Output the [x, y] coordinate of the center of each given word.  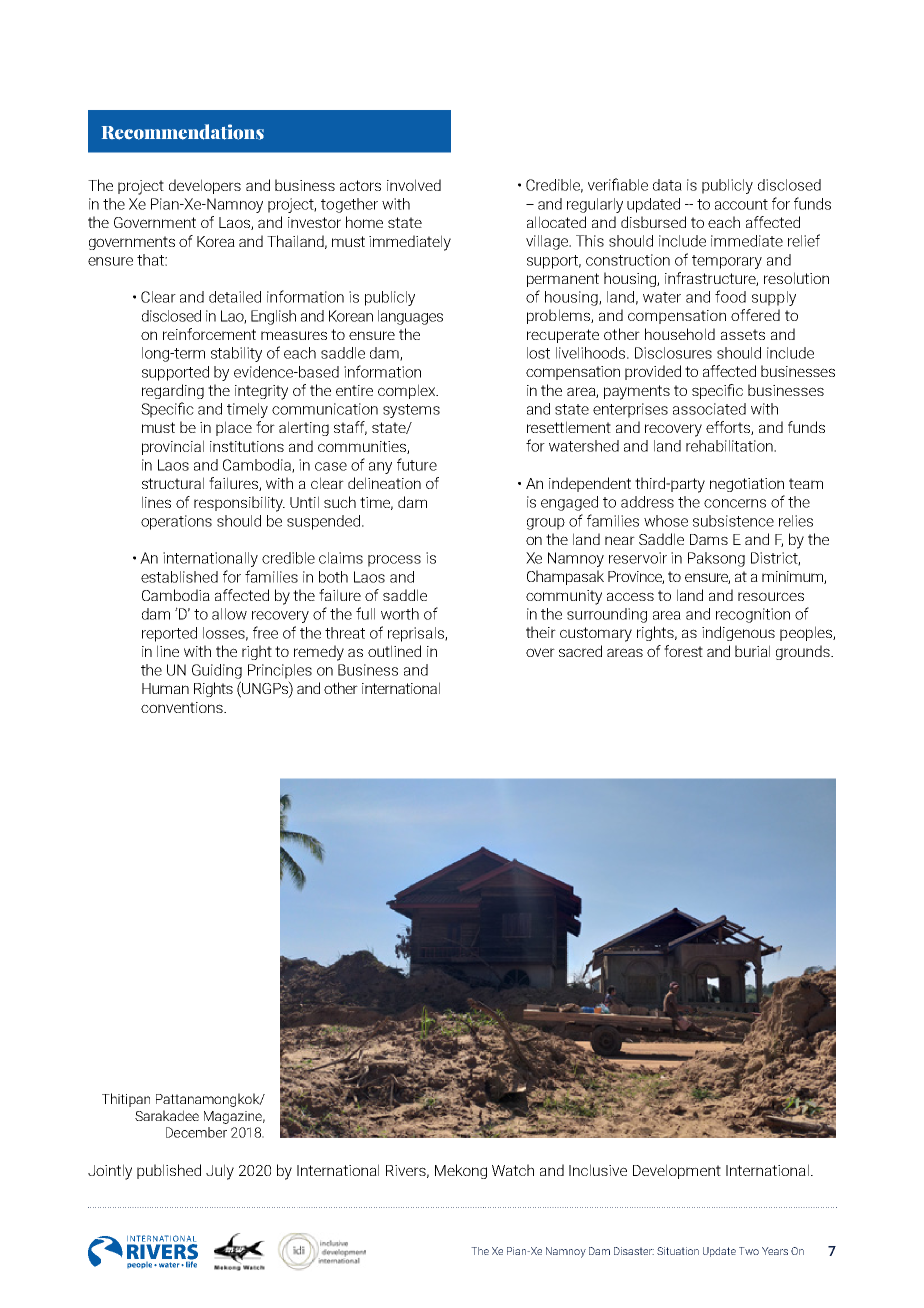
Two [749, 1251]
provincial [173, 447]
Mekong [461, 1171]
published [169, 1171]
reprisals [417, 634]
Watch [513, 1170]
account [741, 204]
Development [677, 1171]
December [196, 1132]
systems [411, 411]
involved [414, 185]
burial [752, 651]
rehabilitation [730, 446]
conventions [183, 707]
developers [205, 186]
